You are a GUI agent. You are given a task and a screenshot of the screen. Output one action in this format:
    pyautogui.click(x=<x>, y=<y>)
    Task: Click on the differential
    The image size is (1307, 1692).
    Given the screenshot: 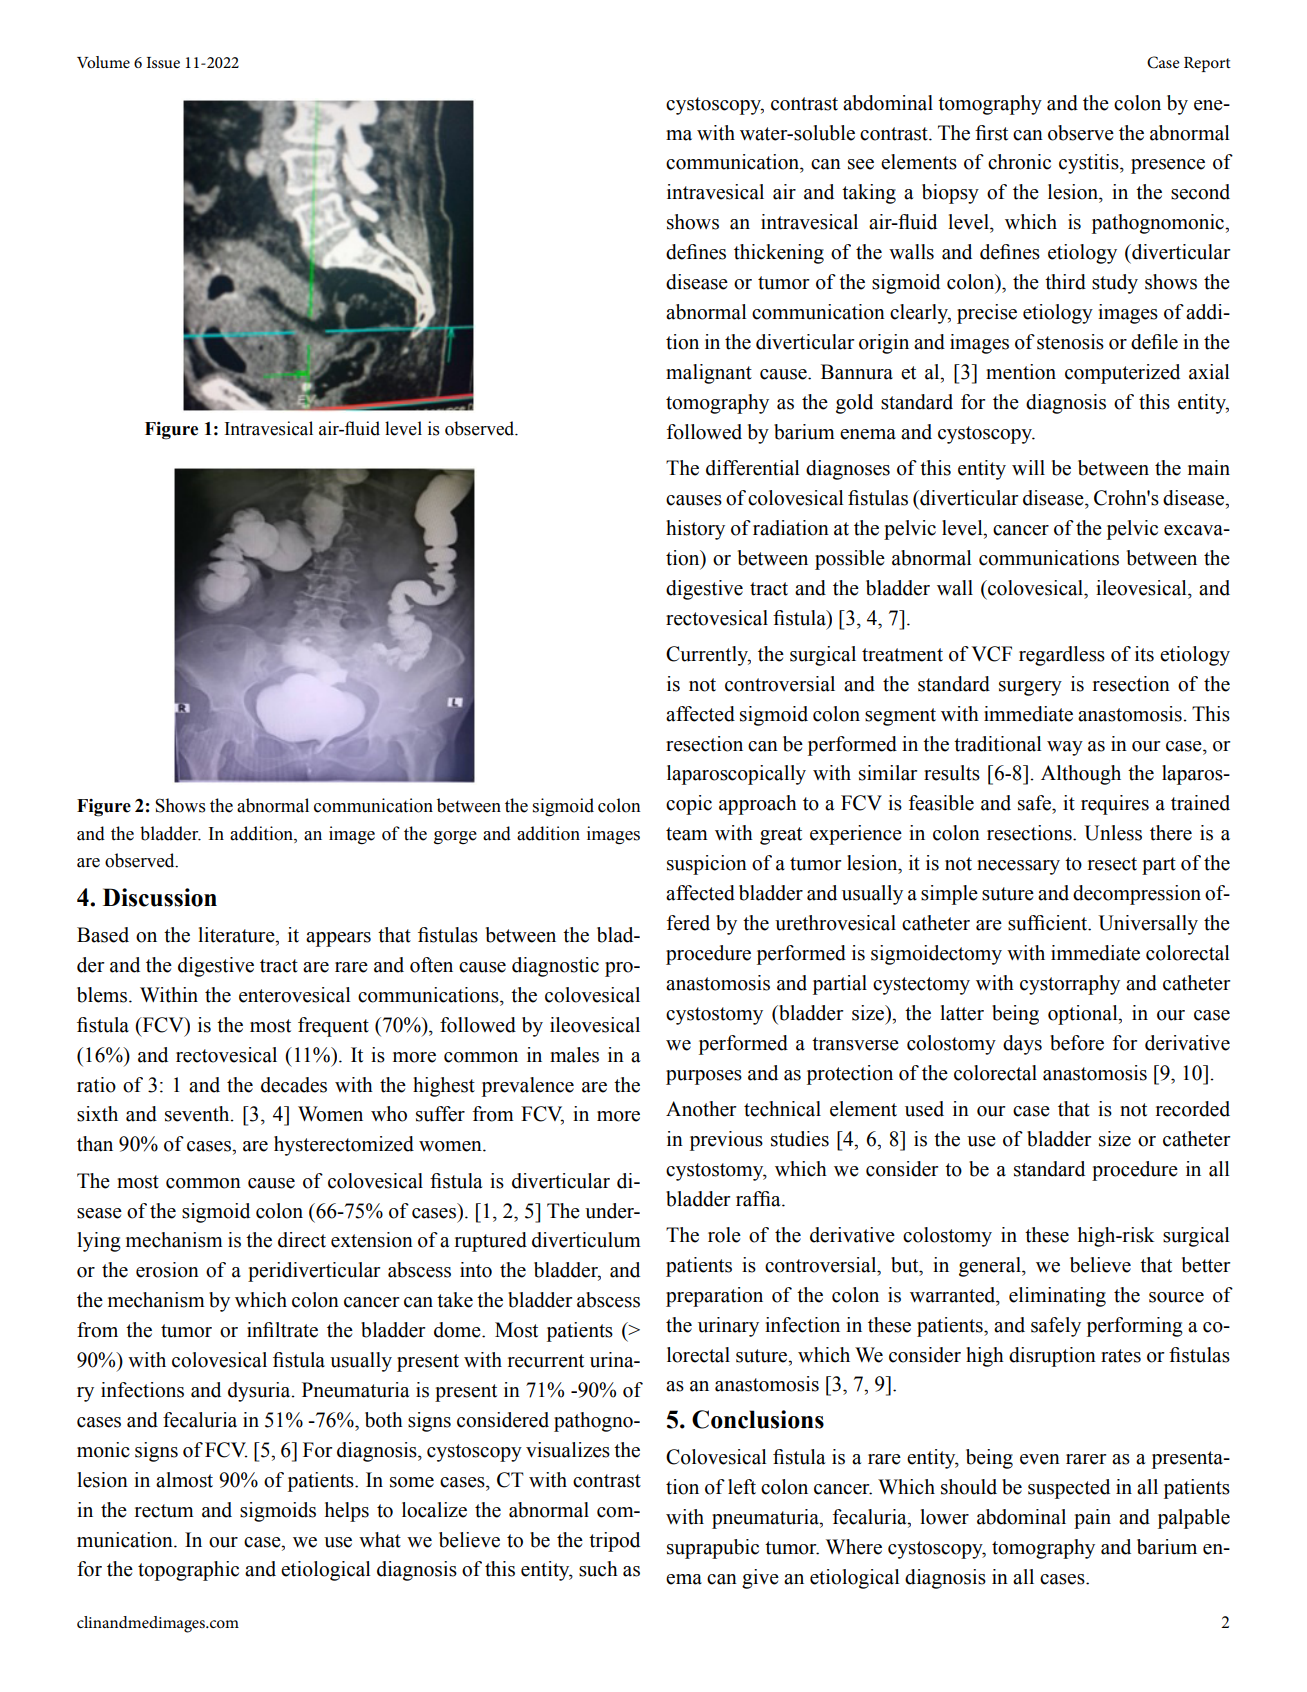 What is the action you would take?
    pyautogui.click(x=753, y=468)
